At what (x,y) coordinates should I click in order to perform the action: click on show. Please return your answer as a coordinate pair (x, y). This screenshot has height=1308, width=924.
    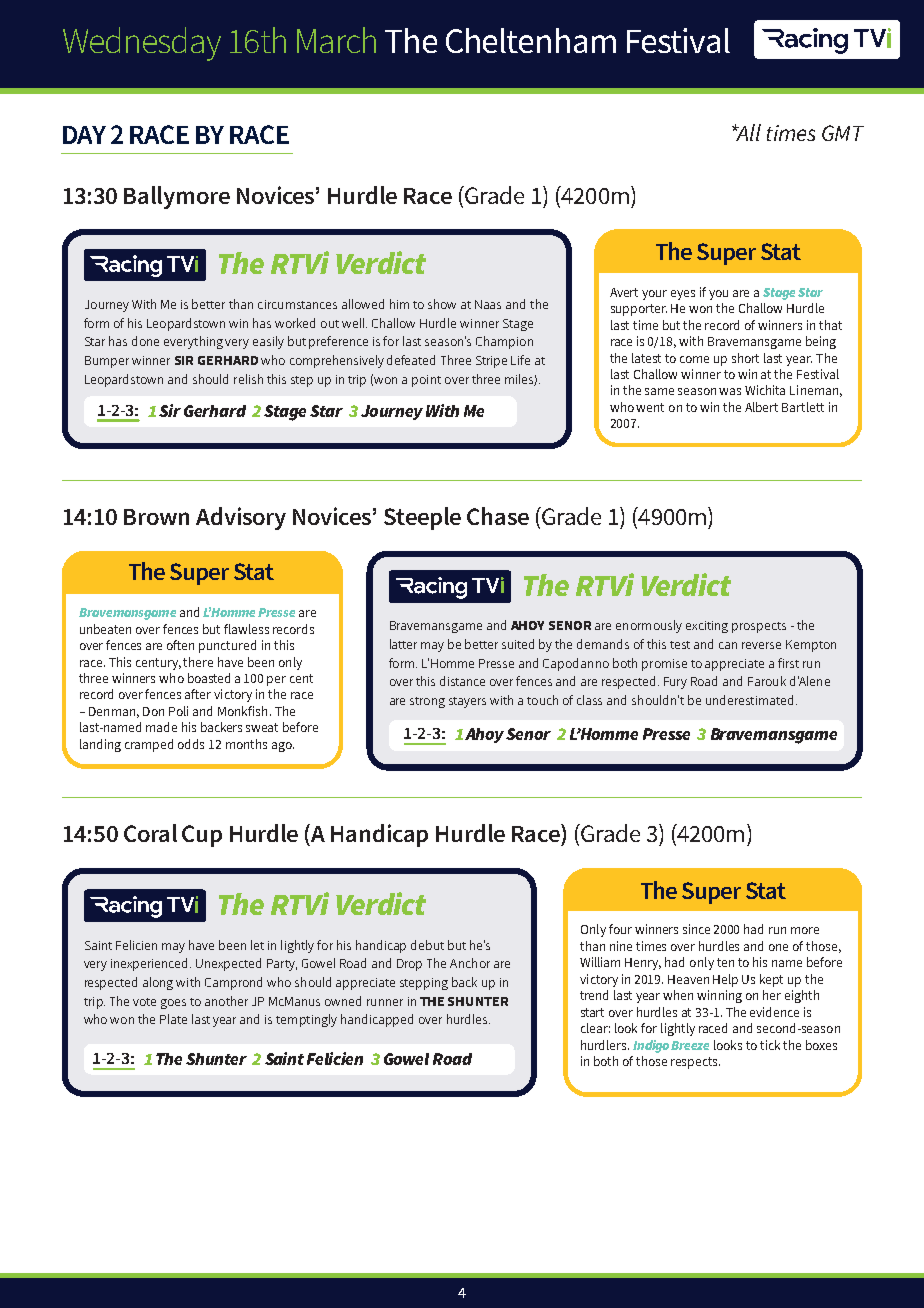
    Looking at the image, I should click on (442, 304).
